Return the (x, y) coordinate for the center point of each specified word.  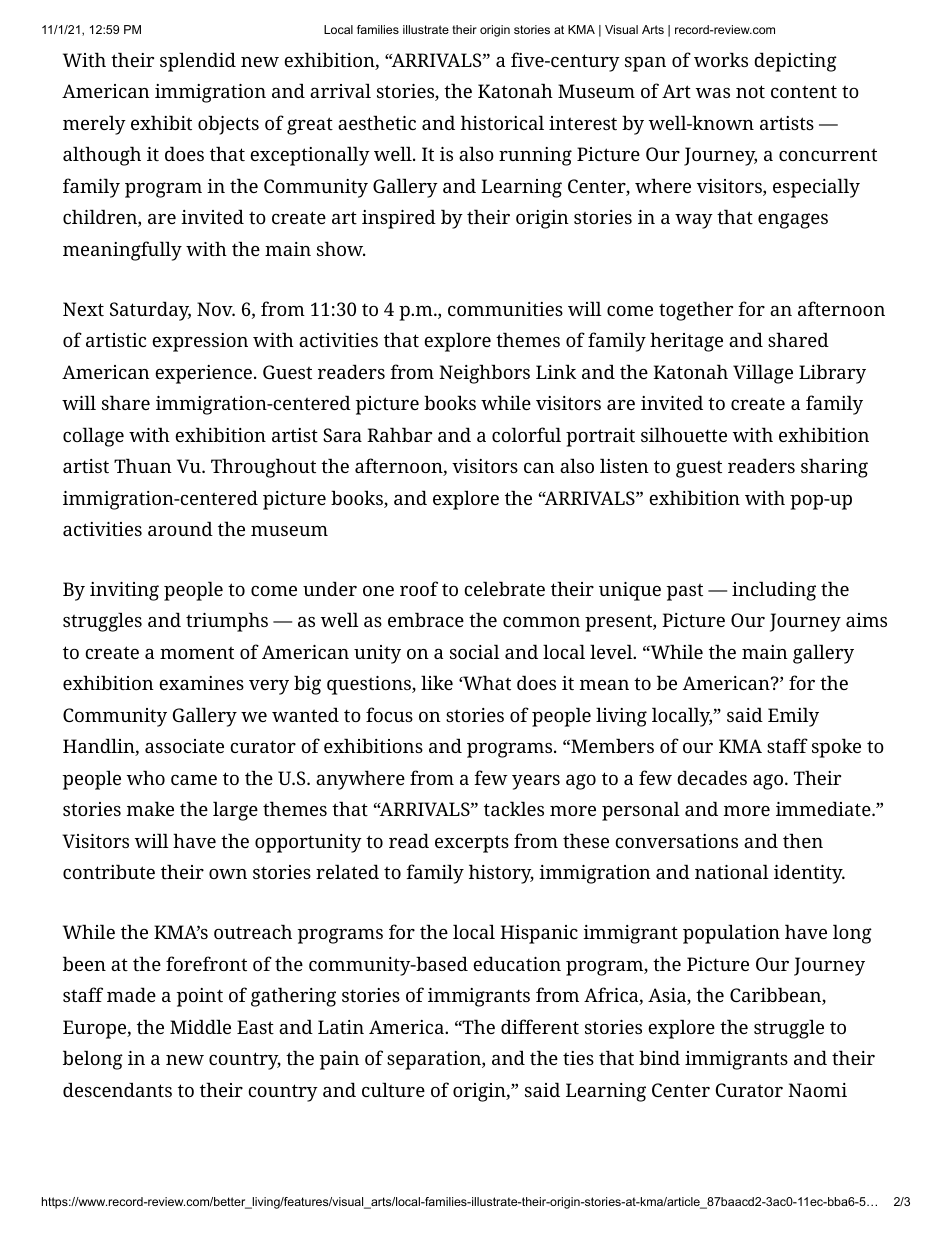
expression (200, 342)
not (750, 91)
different (540, 1026)
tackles (514, 808)
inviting (124, 591)
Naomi (817, 1090)
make (150, 808)
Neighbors (484, 374)
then (803, 840)
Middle (200, 1026)
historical (502, 122)
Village (763, 374)
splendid (198, 62)
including (774, 591)
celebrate (504, 588)
